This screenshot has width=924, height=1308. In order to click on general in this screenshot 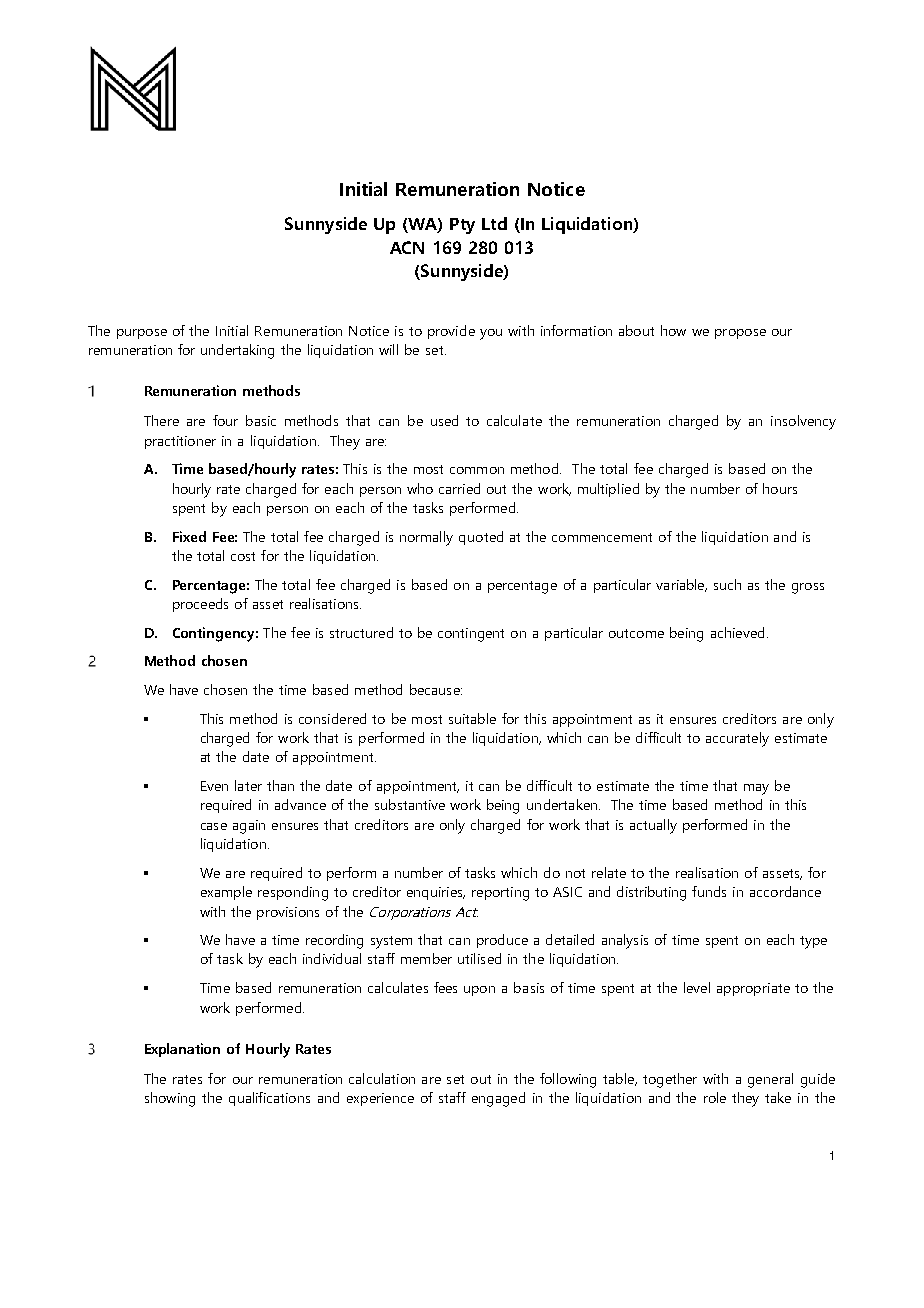, I will do `click(770, 1080)`.
